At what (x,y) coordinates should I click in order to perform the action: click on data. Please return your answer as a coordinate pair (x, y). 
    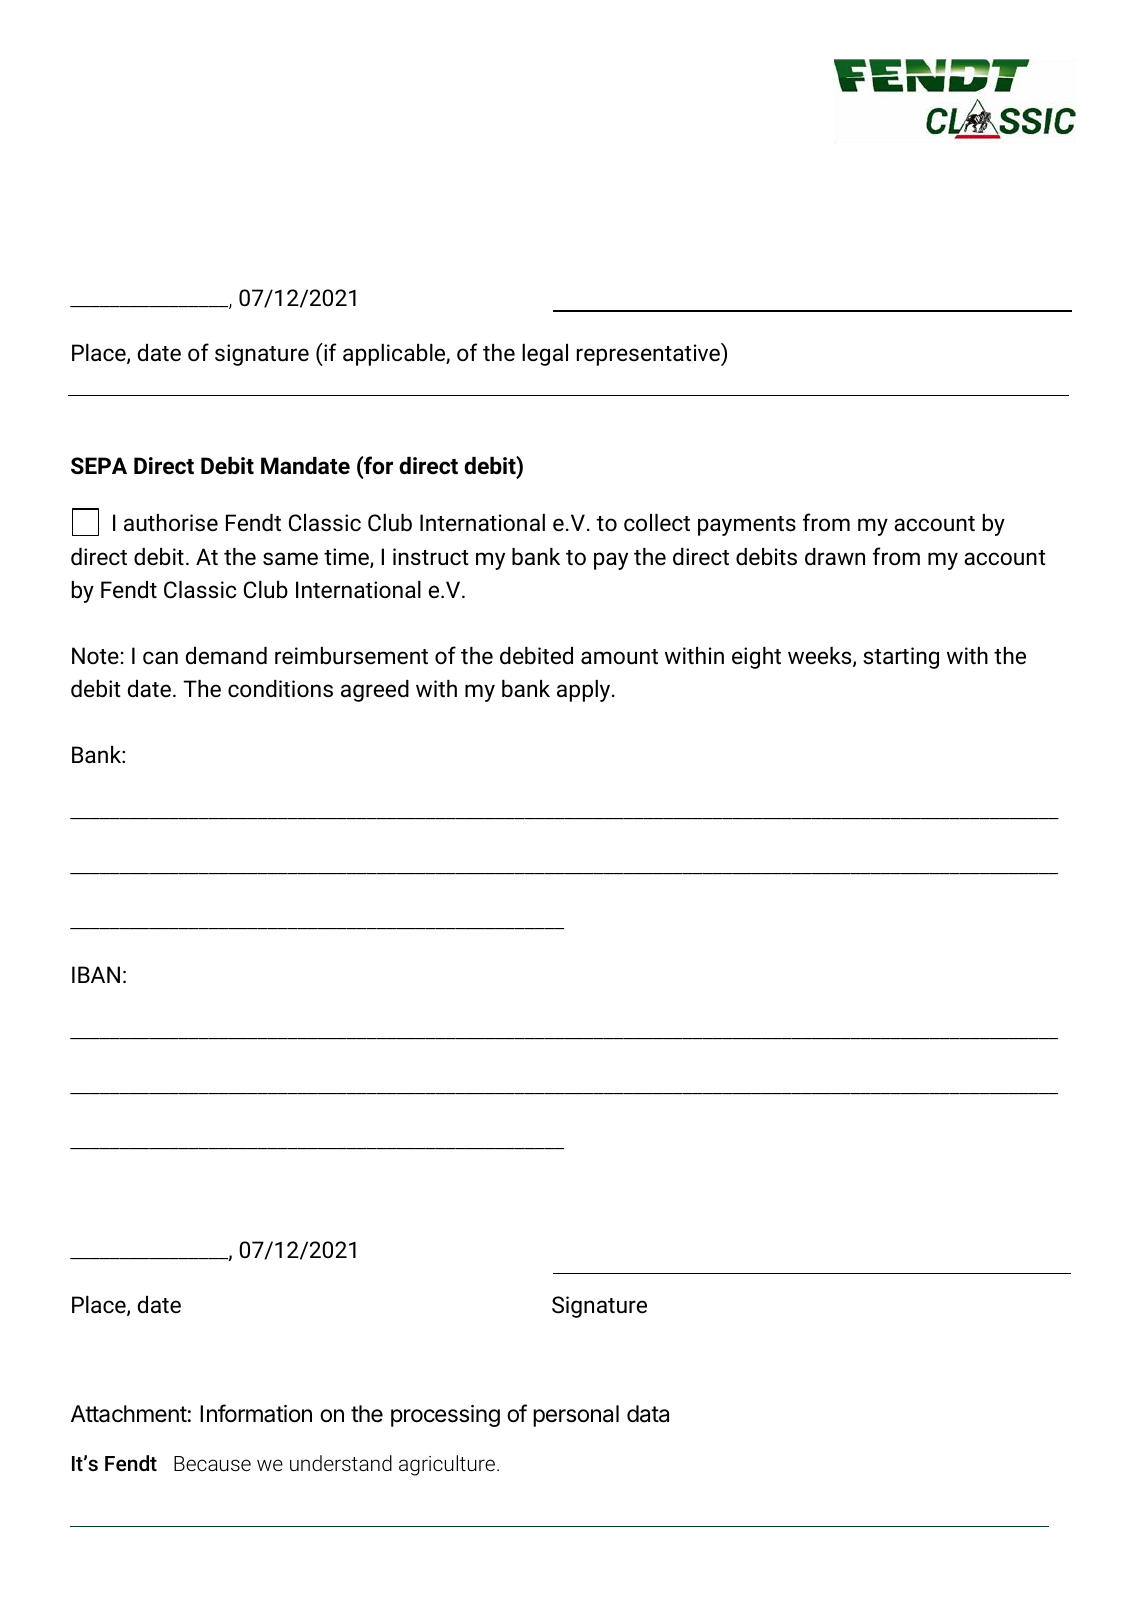
    Looking at the image, I should click on (648, 1414).
